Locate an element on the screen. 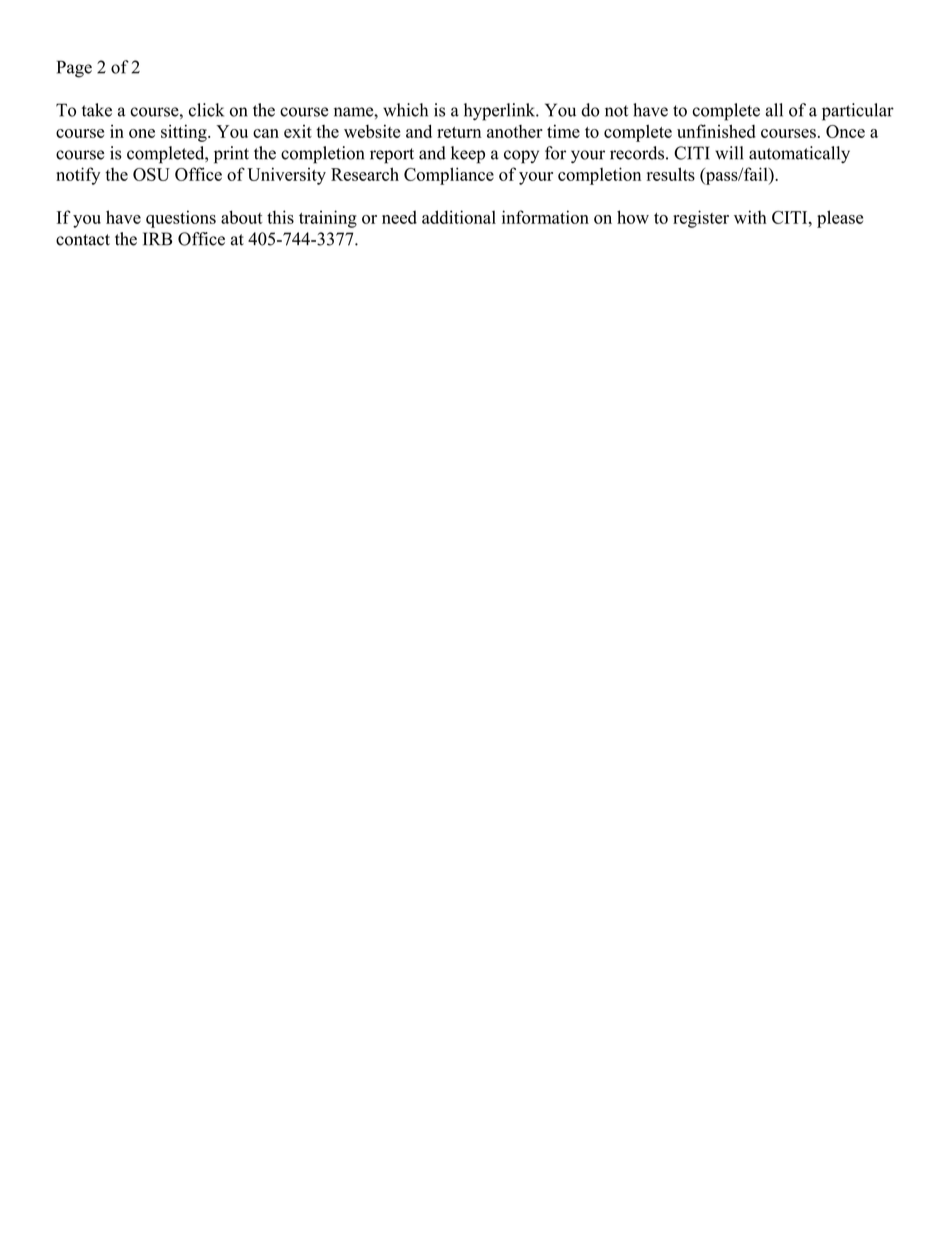  IRB is located at coordinates (157, 239).
